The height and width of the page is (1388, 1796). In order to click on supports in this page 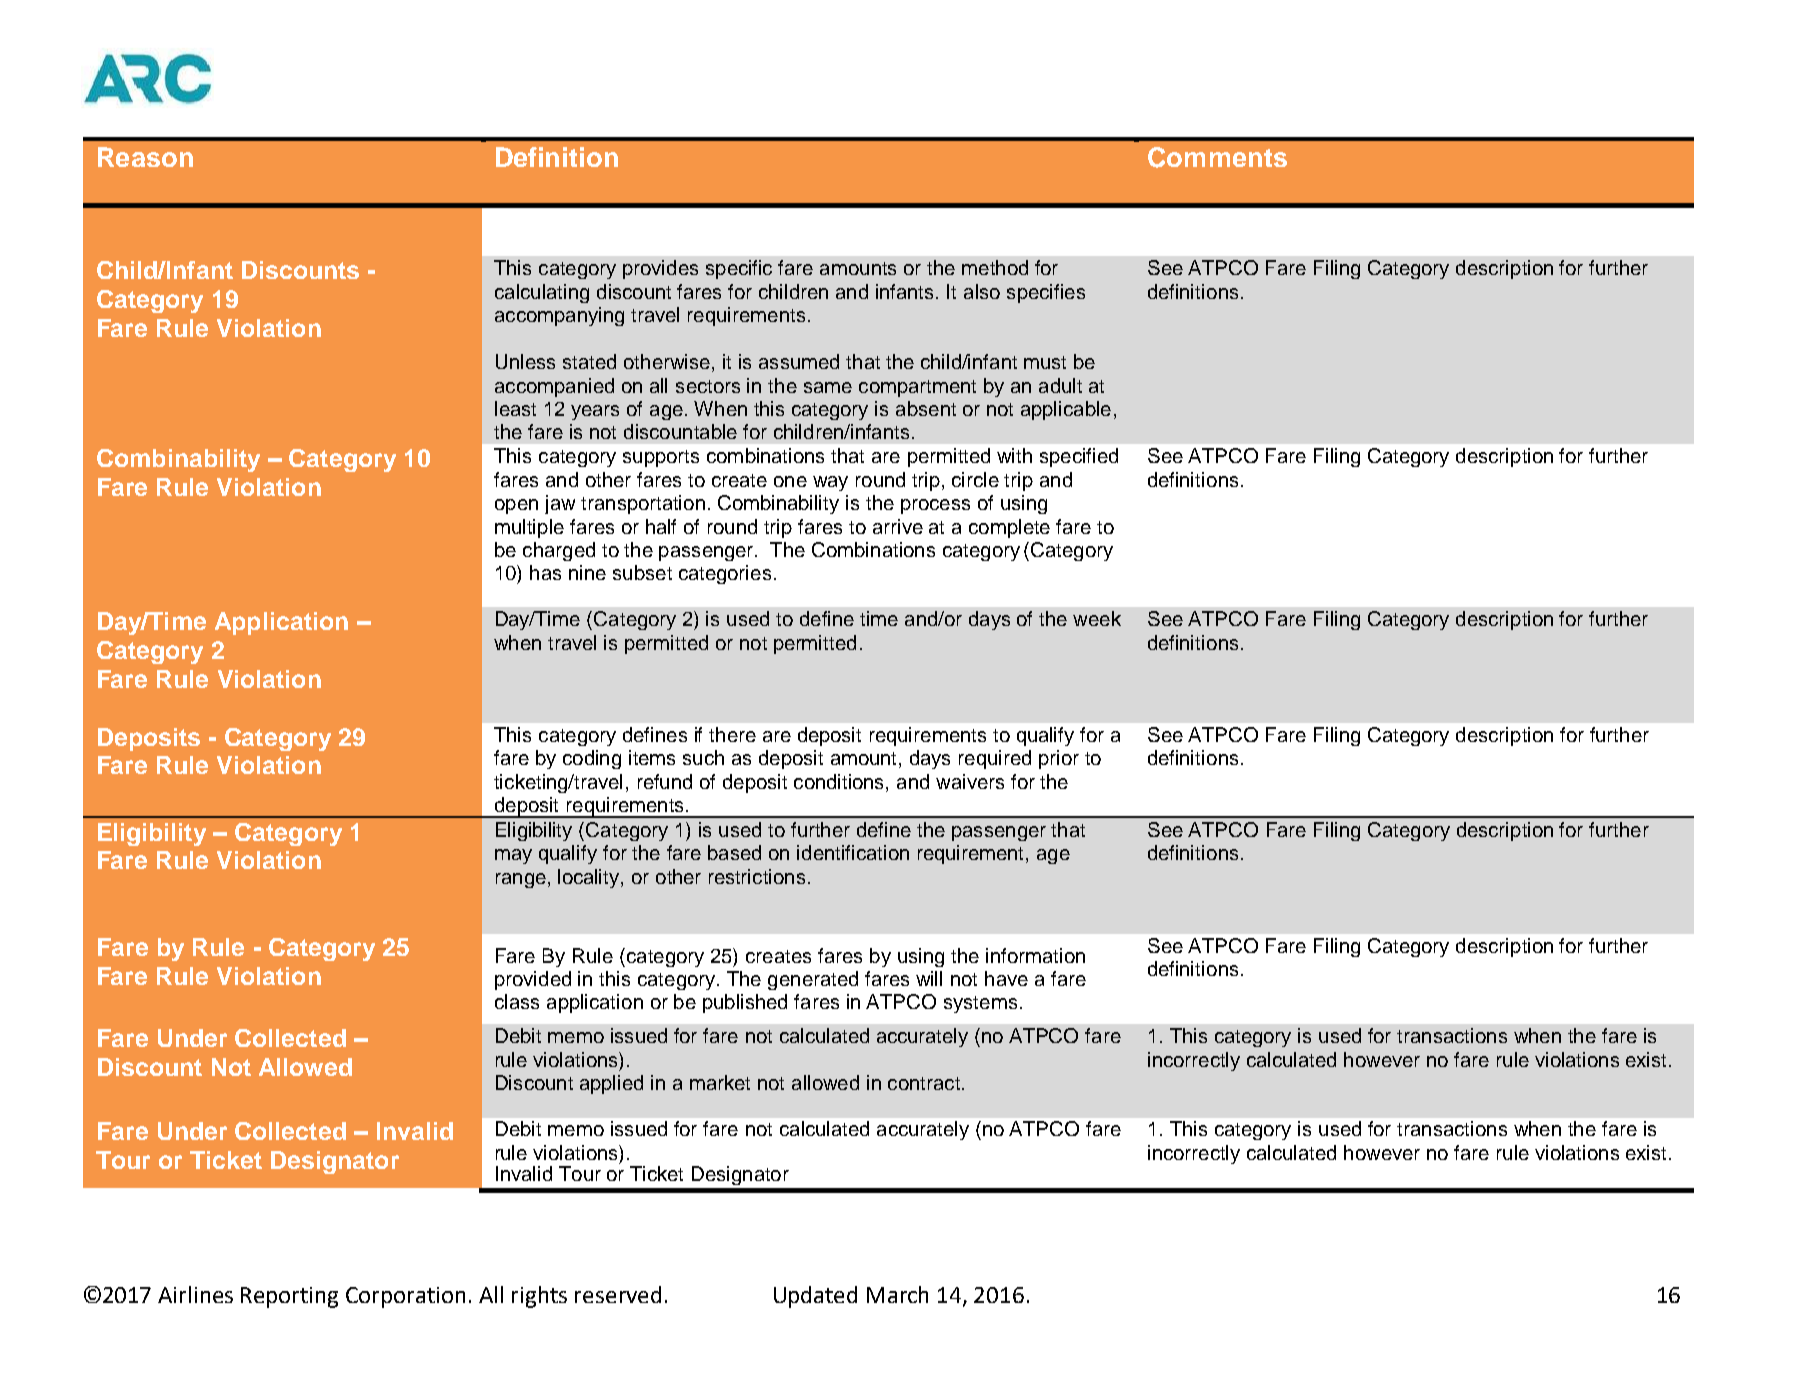, I will do `click(661, 458)`.
